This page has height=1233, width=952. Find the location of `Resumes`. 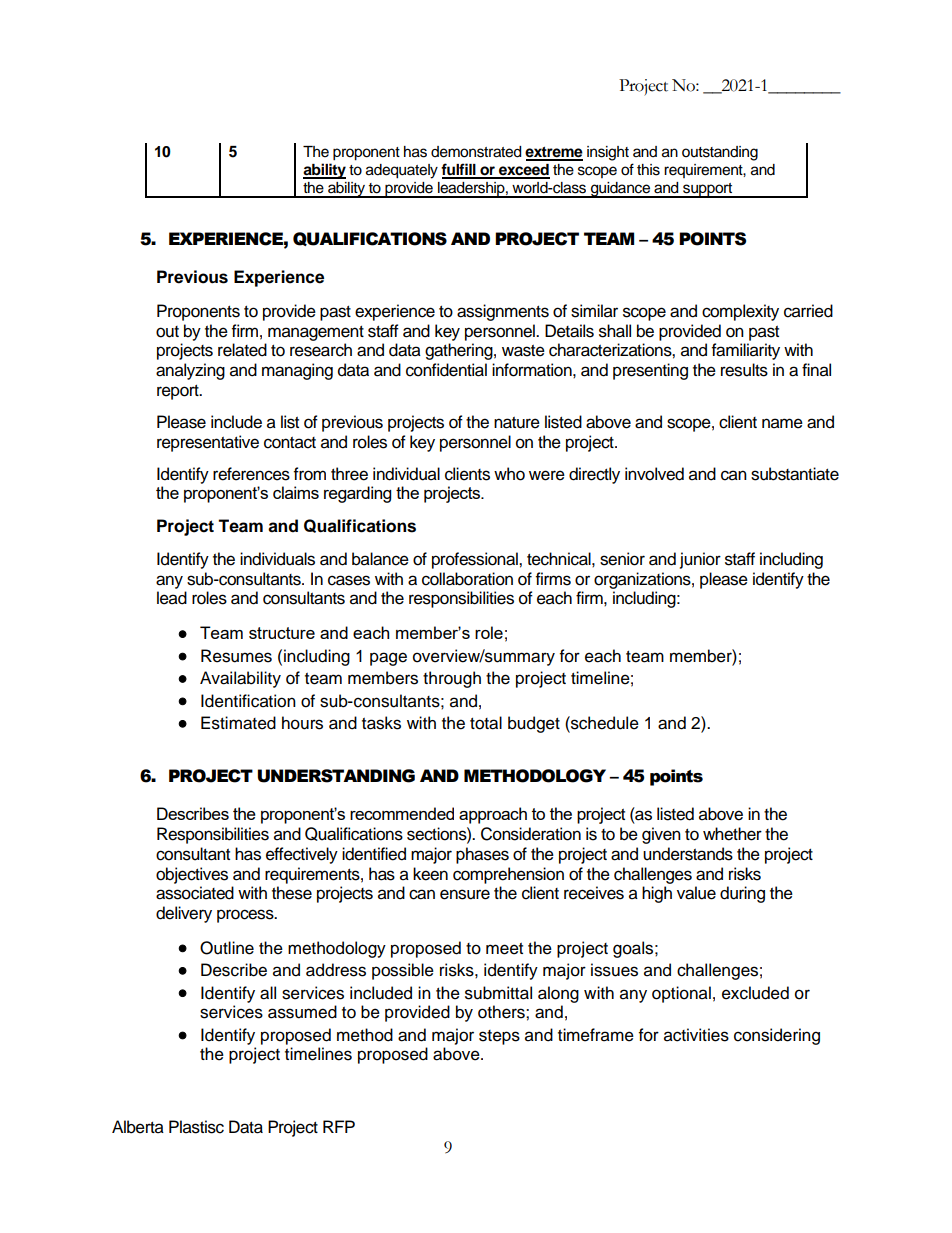

Resumes is located at coordinates (236, 656).
